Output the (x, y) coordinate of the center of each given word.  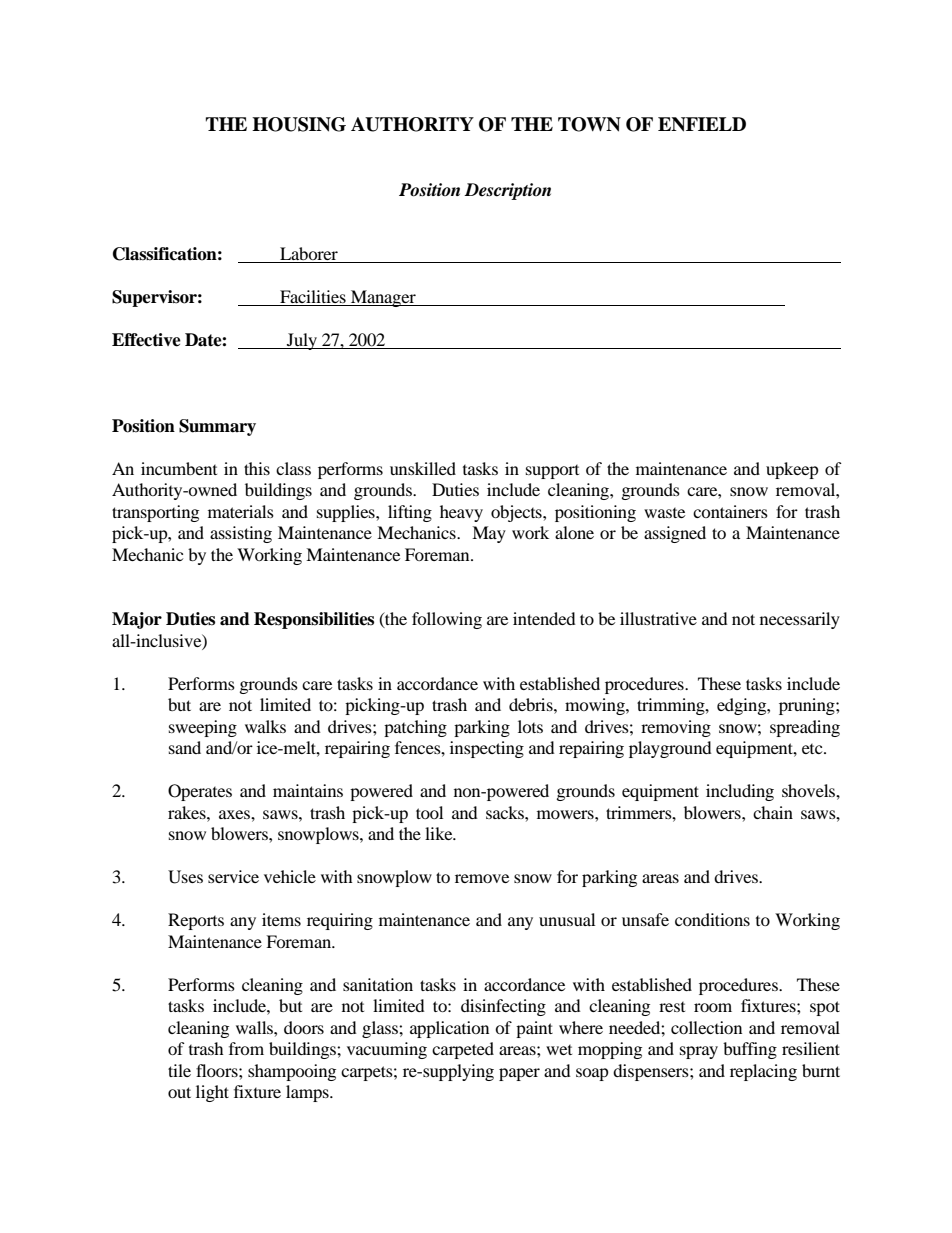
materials (241, 511)
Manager (383, 298)
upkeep (792, 470)
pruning (808, 706)
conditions (712, 919)
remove (482, 878)
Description (507, 191)
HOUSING (299, 124)
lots (530, 726)
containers (730, 511)
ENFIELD (702, 124)
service (233, 876)
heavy (461, 513)
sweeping (203, 728)
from (246, 1048)
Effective (146, 340)
